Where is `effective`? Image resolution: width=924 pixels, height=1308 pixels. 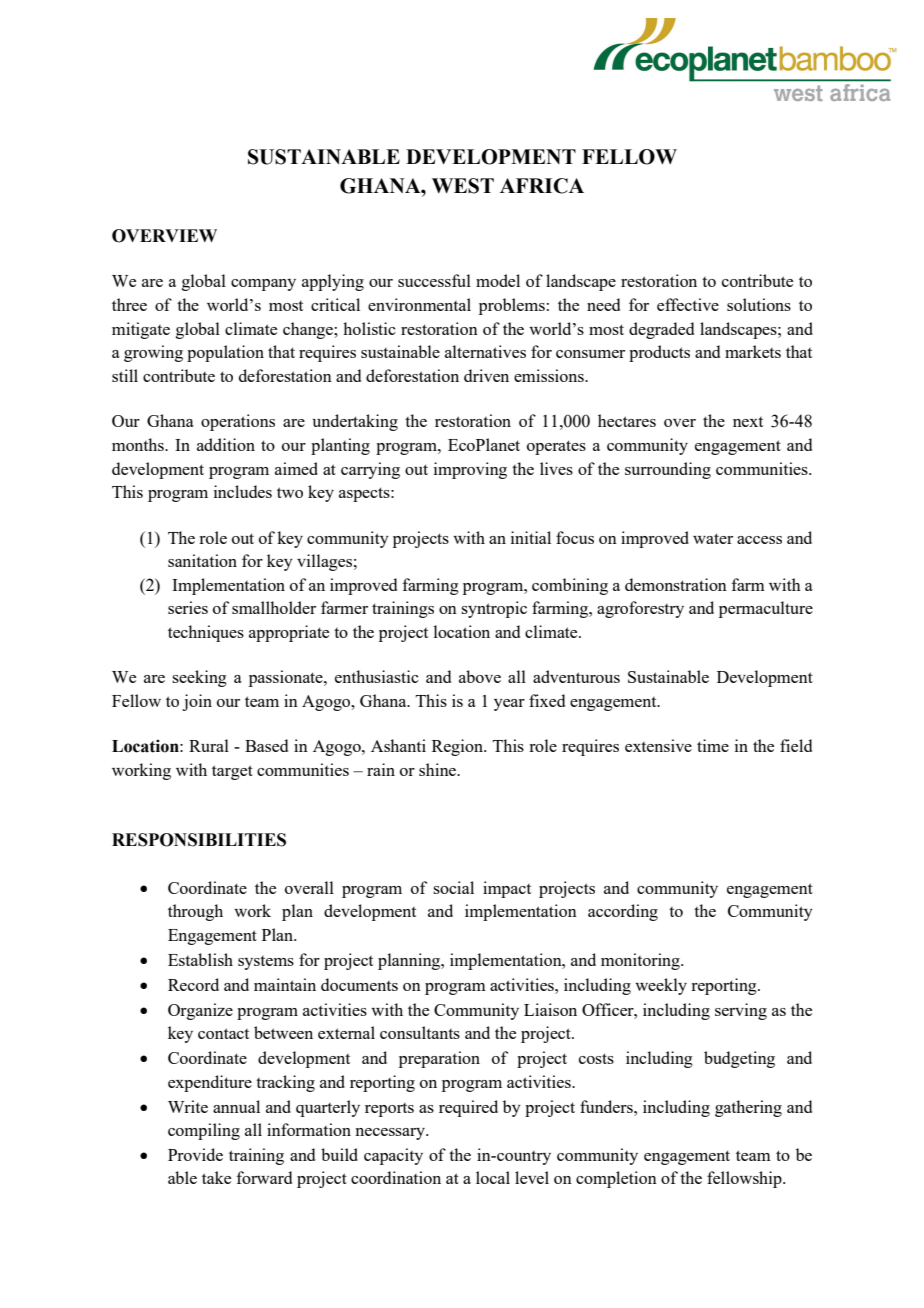 effective is located at coordinates (688, 304).
